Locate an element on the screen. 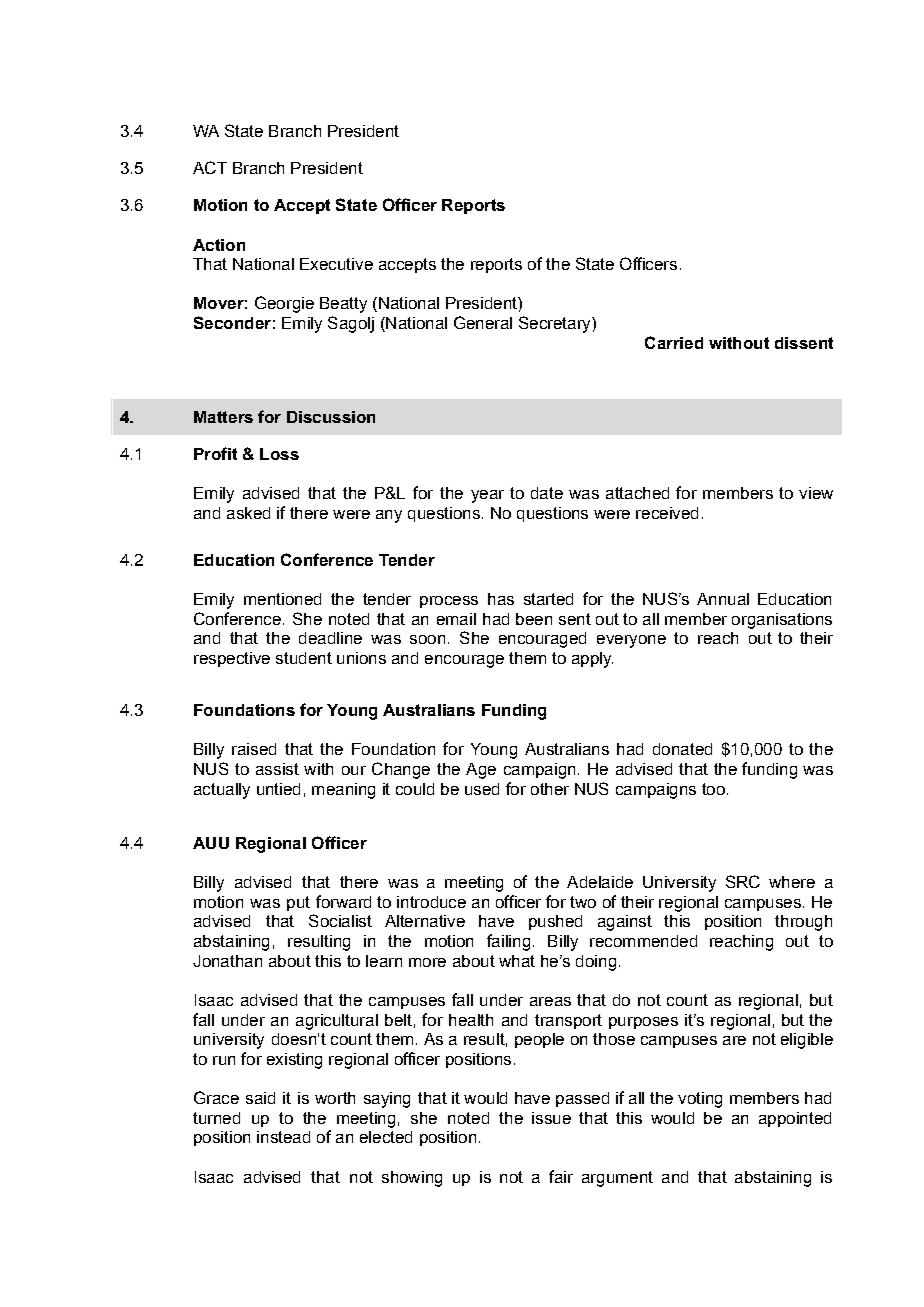 The image size is (924, 1307). General is located at coordinates (483, 322).
